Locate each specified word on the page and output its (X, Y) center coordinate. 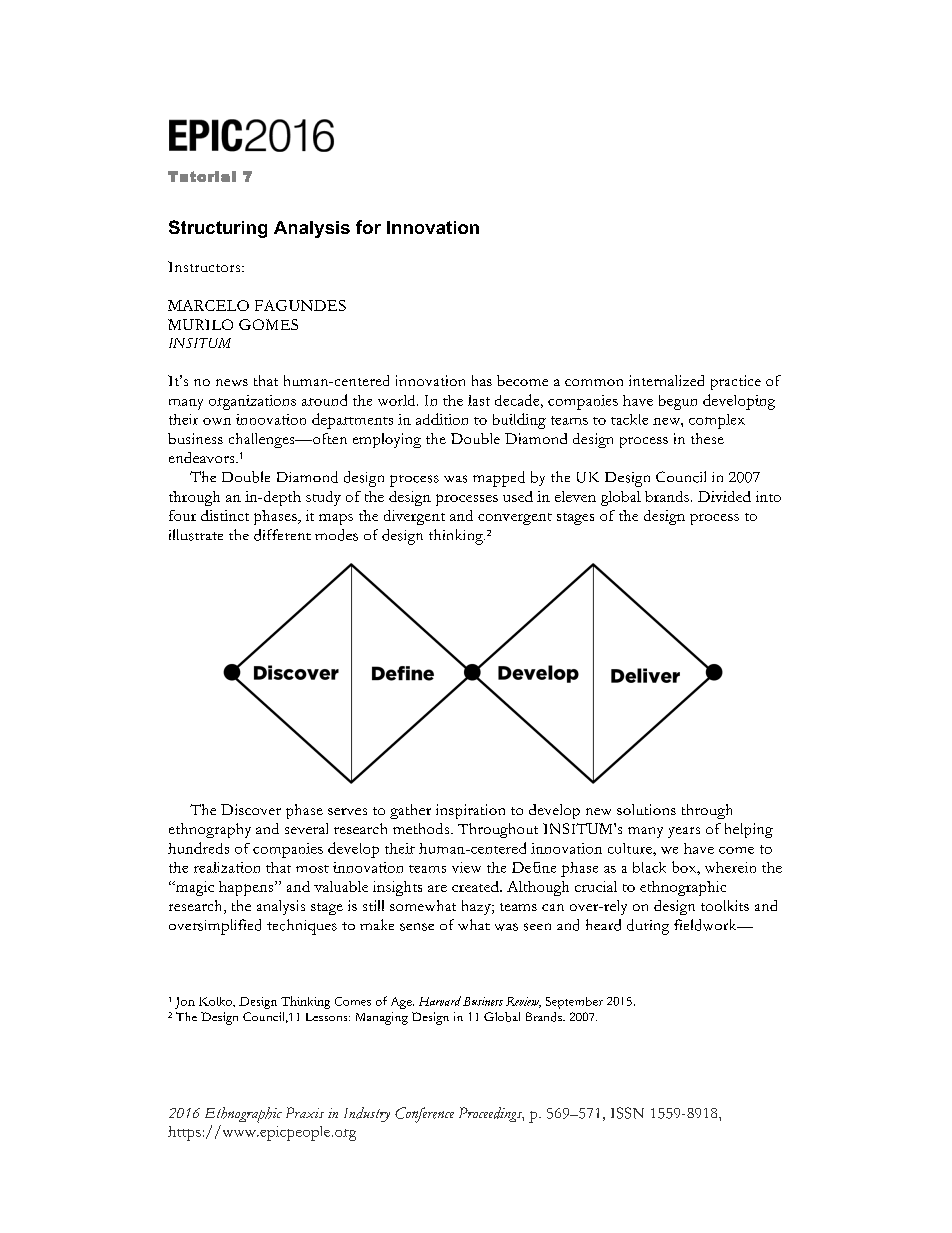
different (282, 535)
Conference (424, 1115)
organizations (252, 402)
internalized (666, 380)
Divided (724, 496)
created (476, 886)
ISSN (627, 1113)
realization (227, 867)
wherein (730, 867)
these (707, 438)
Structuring (218, 229)
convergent (515, 519)
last (479, 400)
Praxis (305, 1112)
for (368, 227)
